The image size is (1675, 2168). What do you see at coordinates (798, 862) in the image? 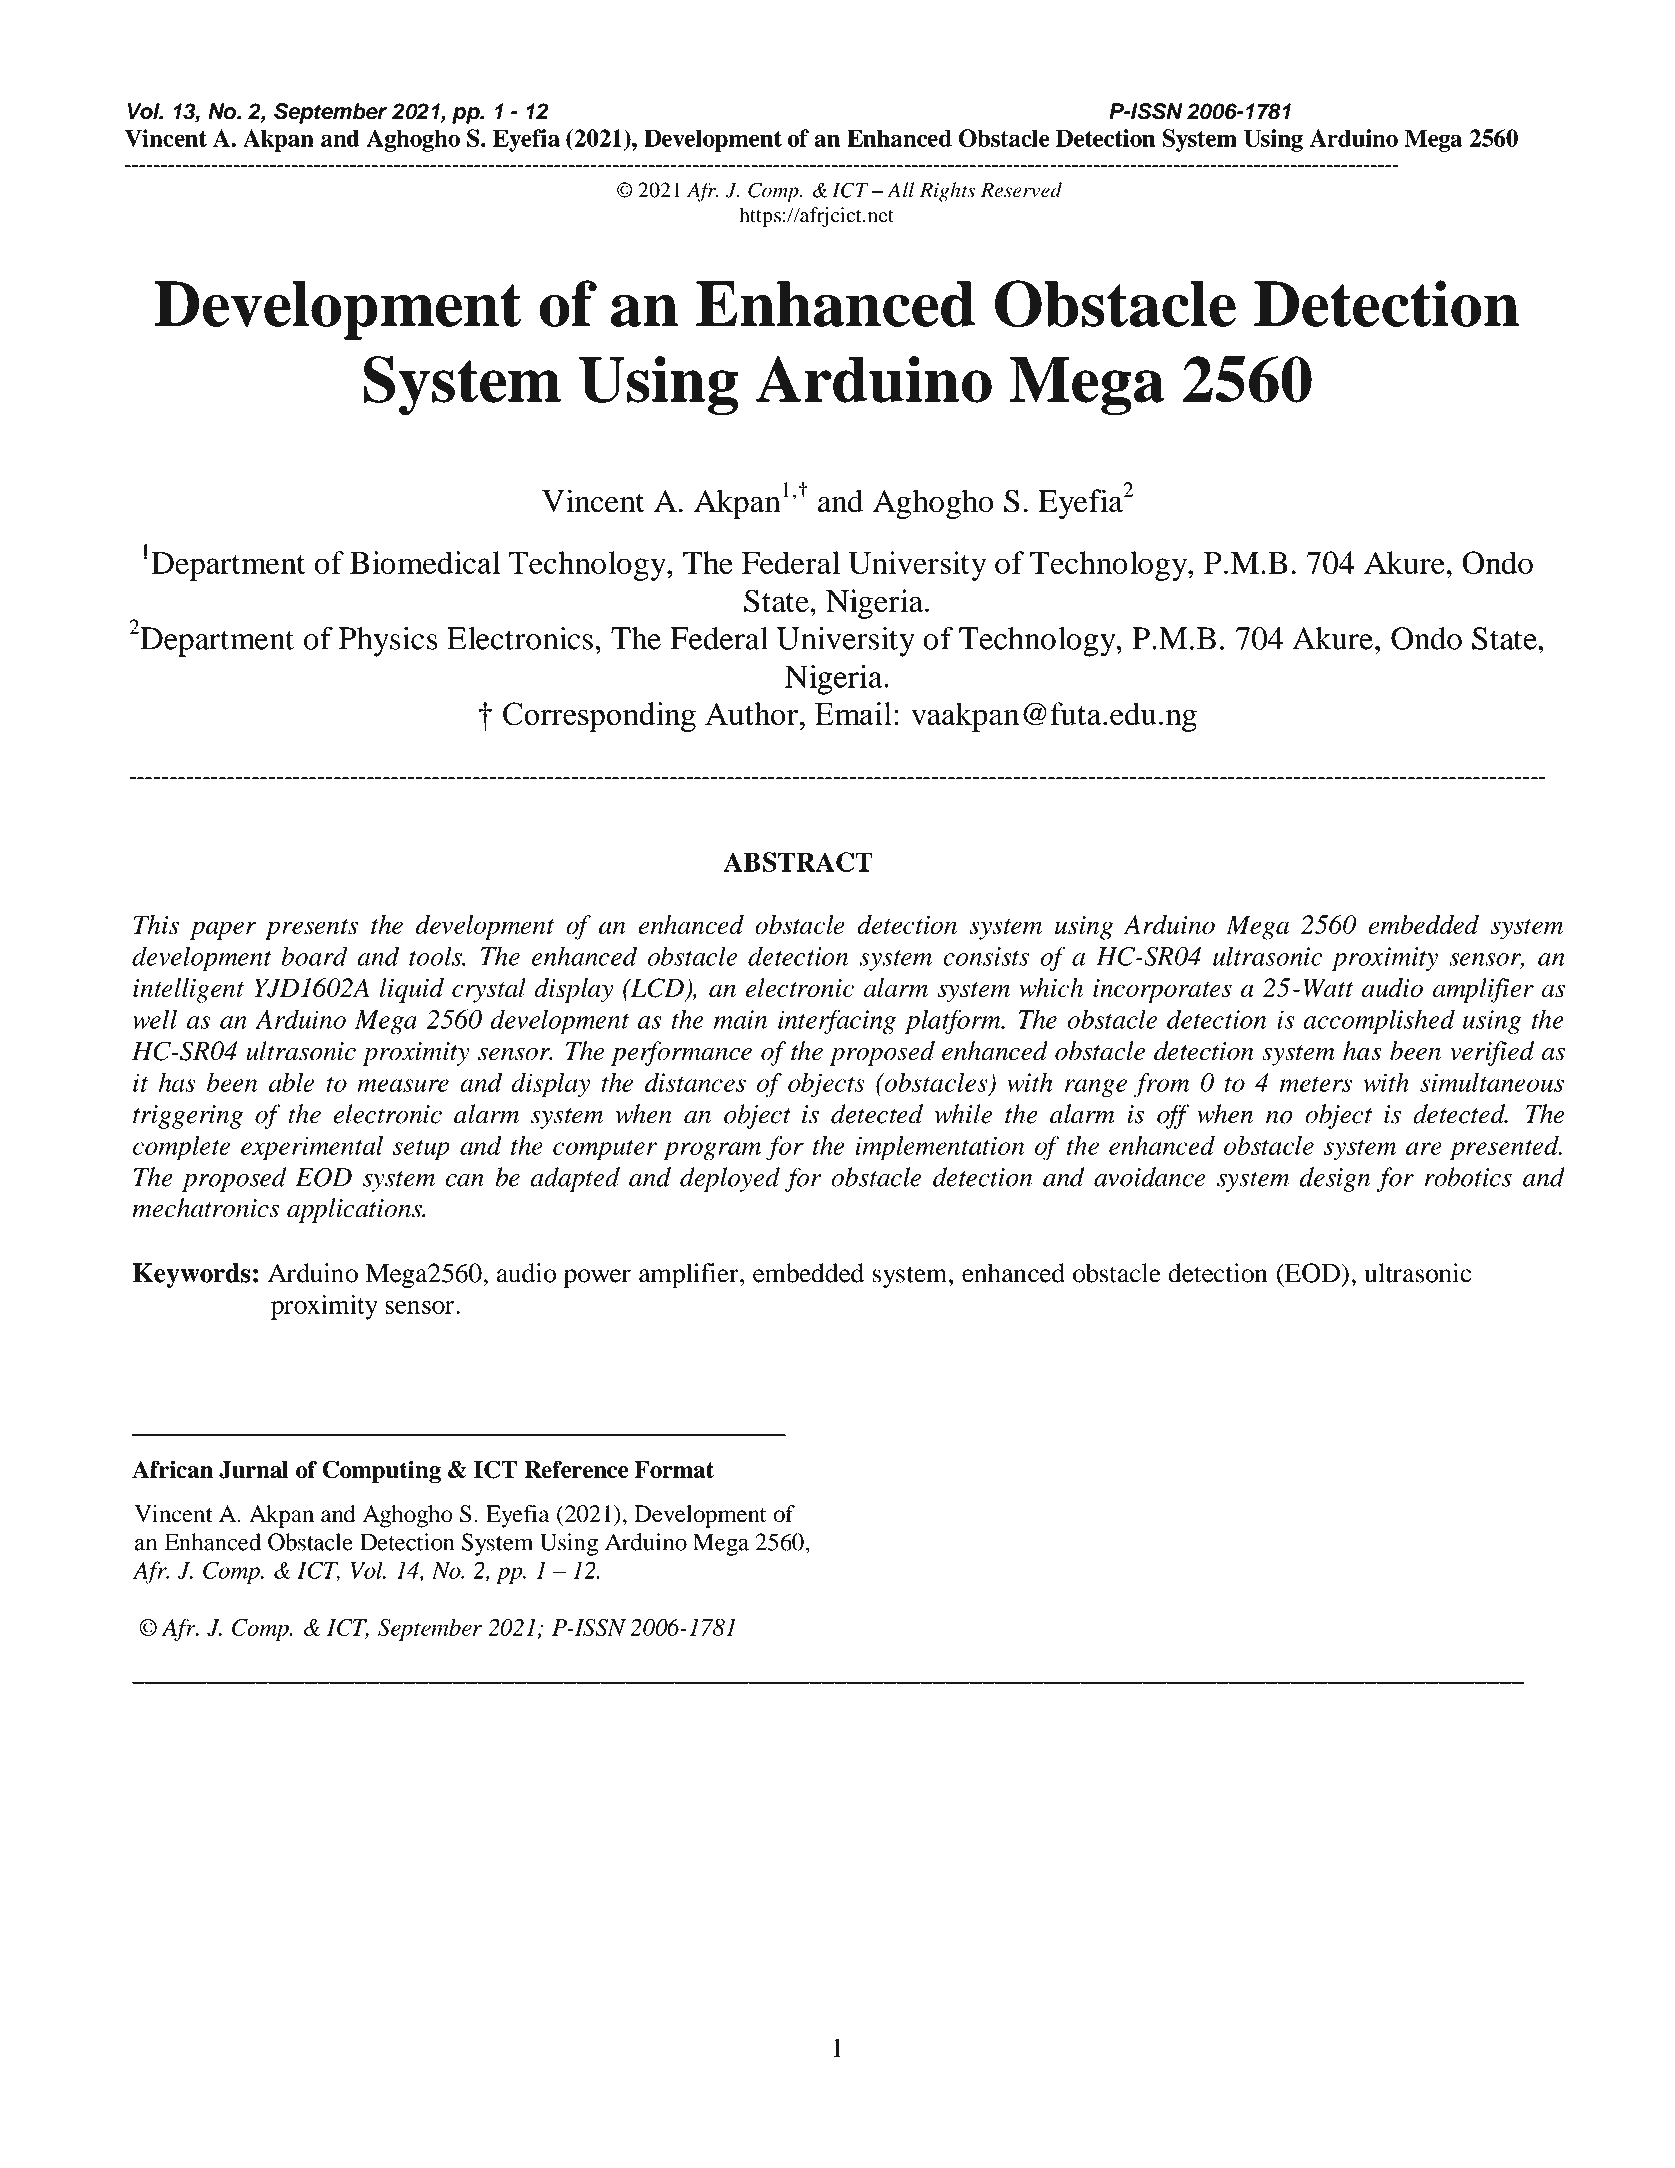
I see `ABSTRACT` at bounding box center [798, 862].
